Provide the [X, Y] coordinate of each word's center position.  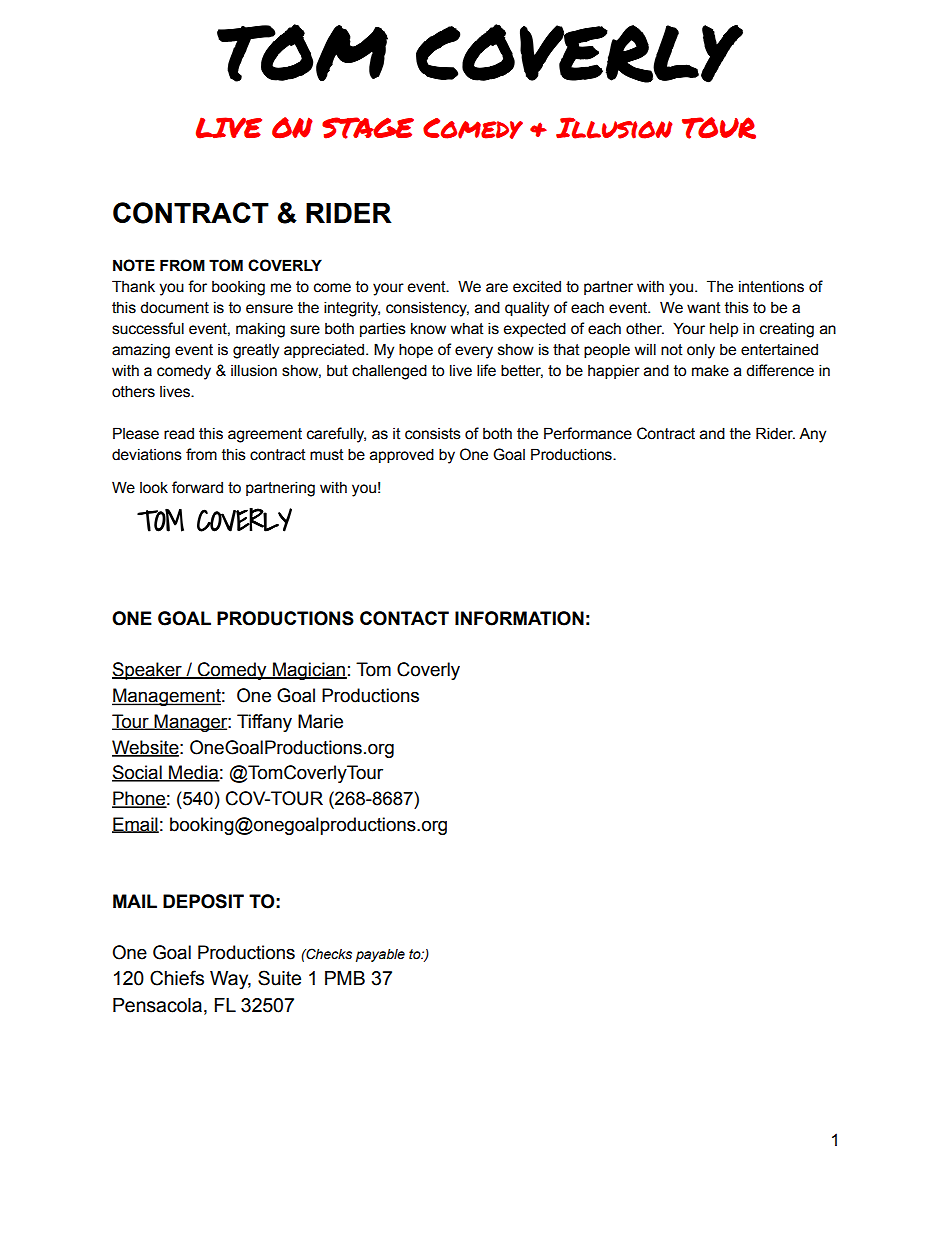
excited [537, 286]
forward [197, 487]
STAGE [368, 128]
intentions [771, 287]
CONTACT [404, 618]
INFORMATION [519, 618]
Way [230, 980]
